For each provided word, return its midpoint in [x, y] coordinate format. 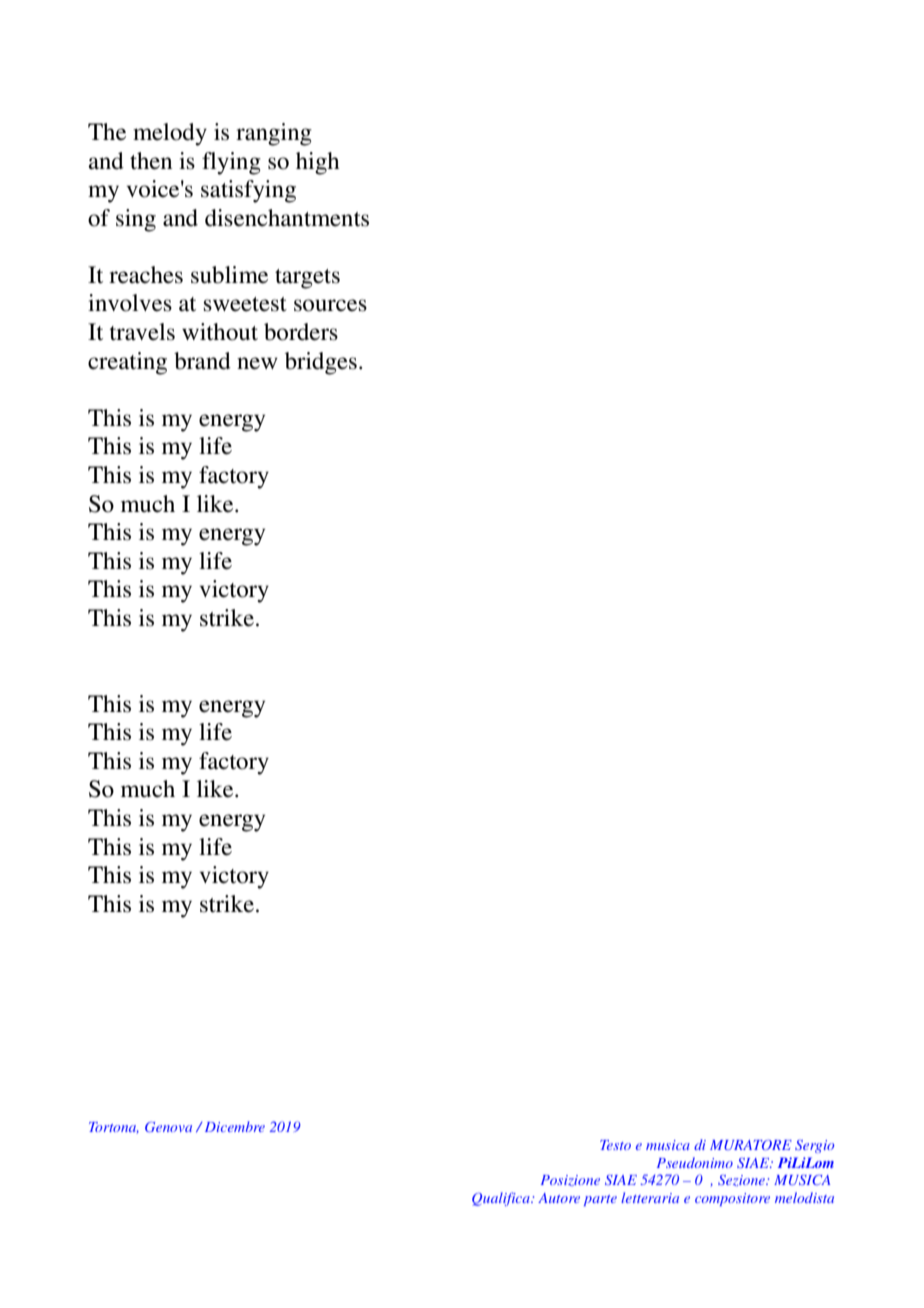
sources [330, 305]
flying [231, 163]
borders [301, 332]
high [318, 163]
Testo [615, 1145]
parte [600, 1200]
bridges [321, 363]
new [257, 363]
